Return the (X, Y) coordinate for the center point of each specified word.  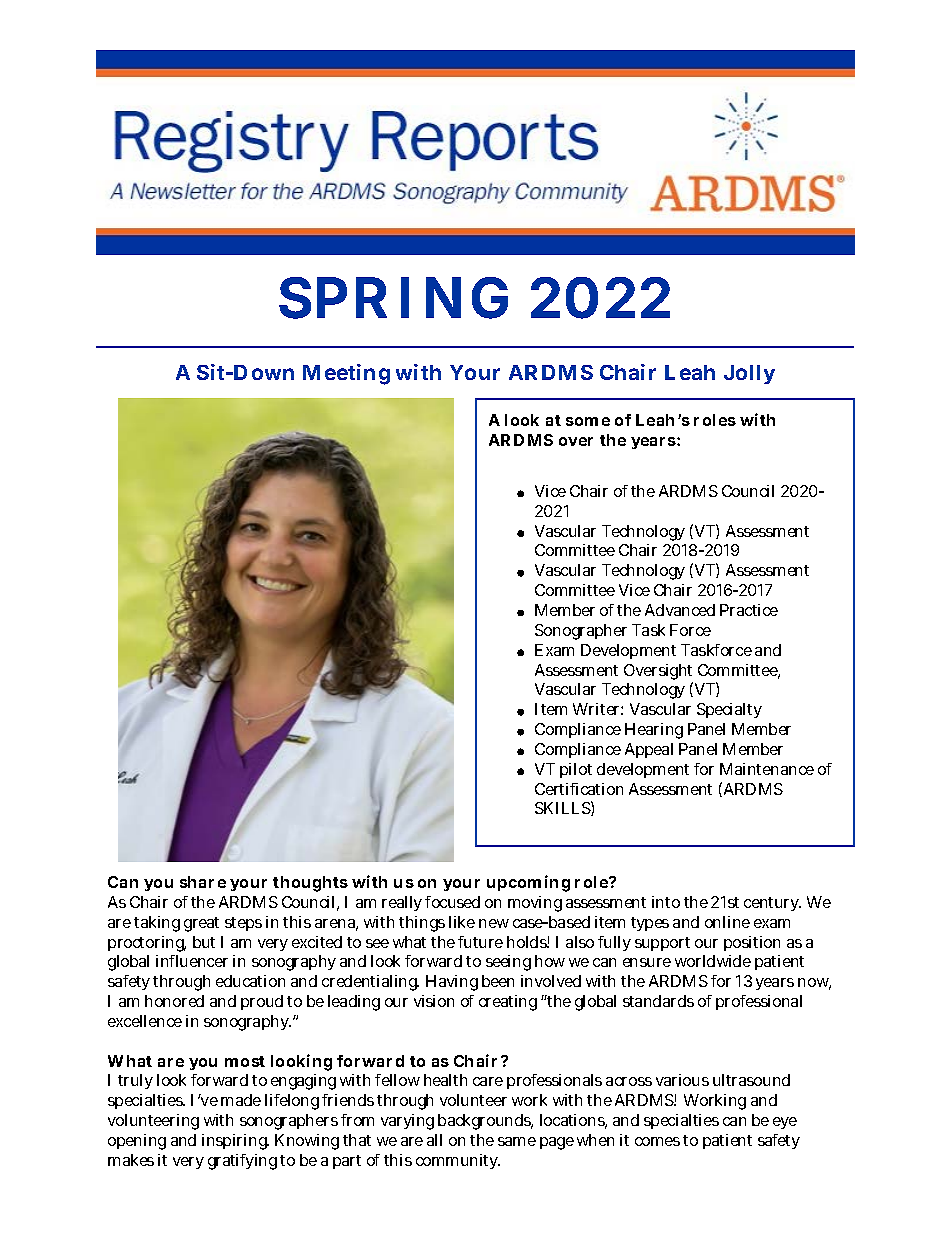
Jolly (749, 374)
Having (452, 983)
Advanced (680, 610)
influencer (192, 961)
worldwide (713, 961)
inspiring (235, 1142)
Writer (598, 709)
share (203, 882)
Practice (749, 610)
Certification (579, 789)
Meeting (346, 374)
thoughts (310, 884)
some (588, 421)
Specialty (729, 710)
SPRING (393, 298)
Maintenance (767, 769)
